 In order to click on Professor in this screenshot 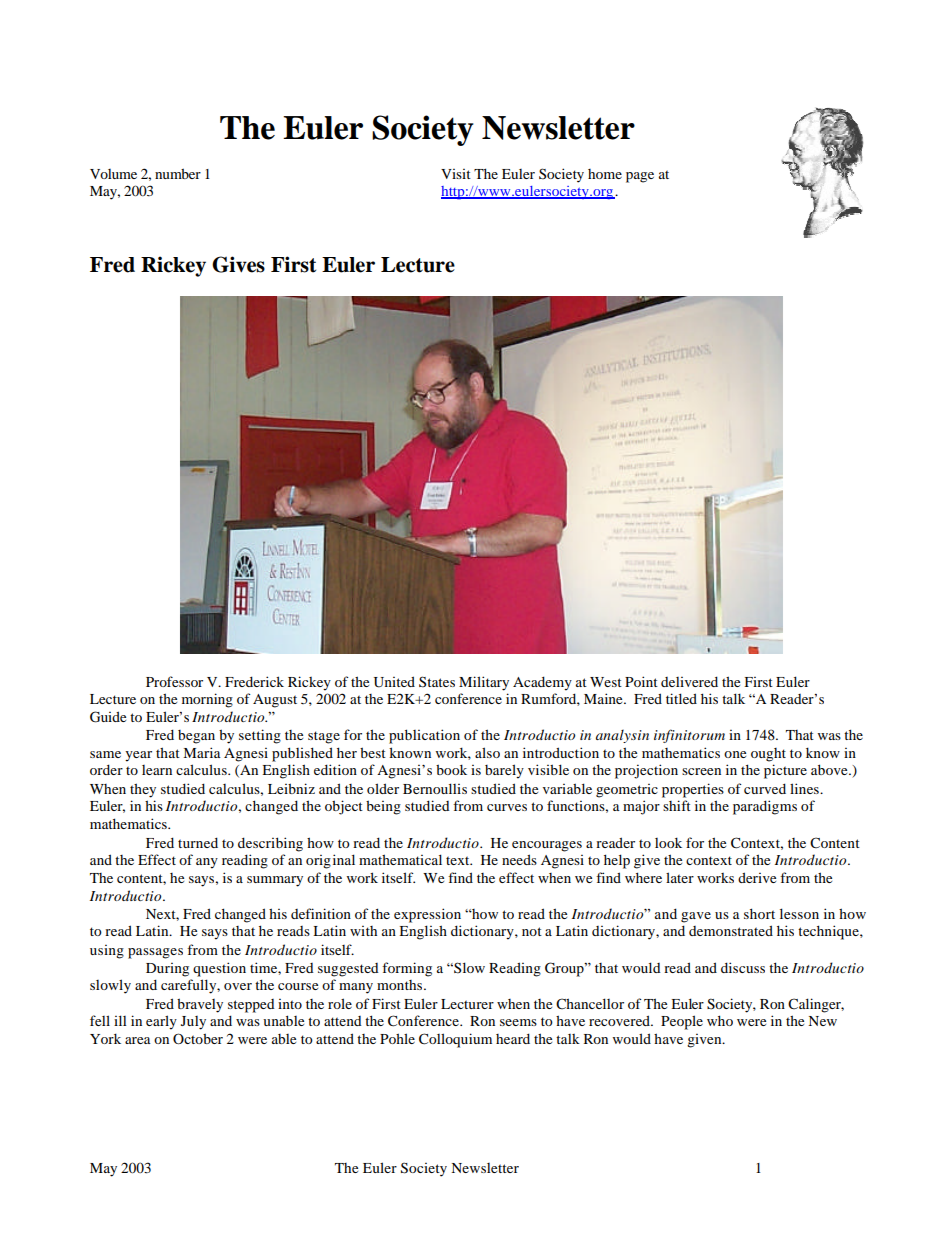, I will do `click(174, 681)`.
